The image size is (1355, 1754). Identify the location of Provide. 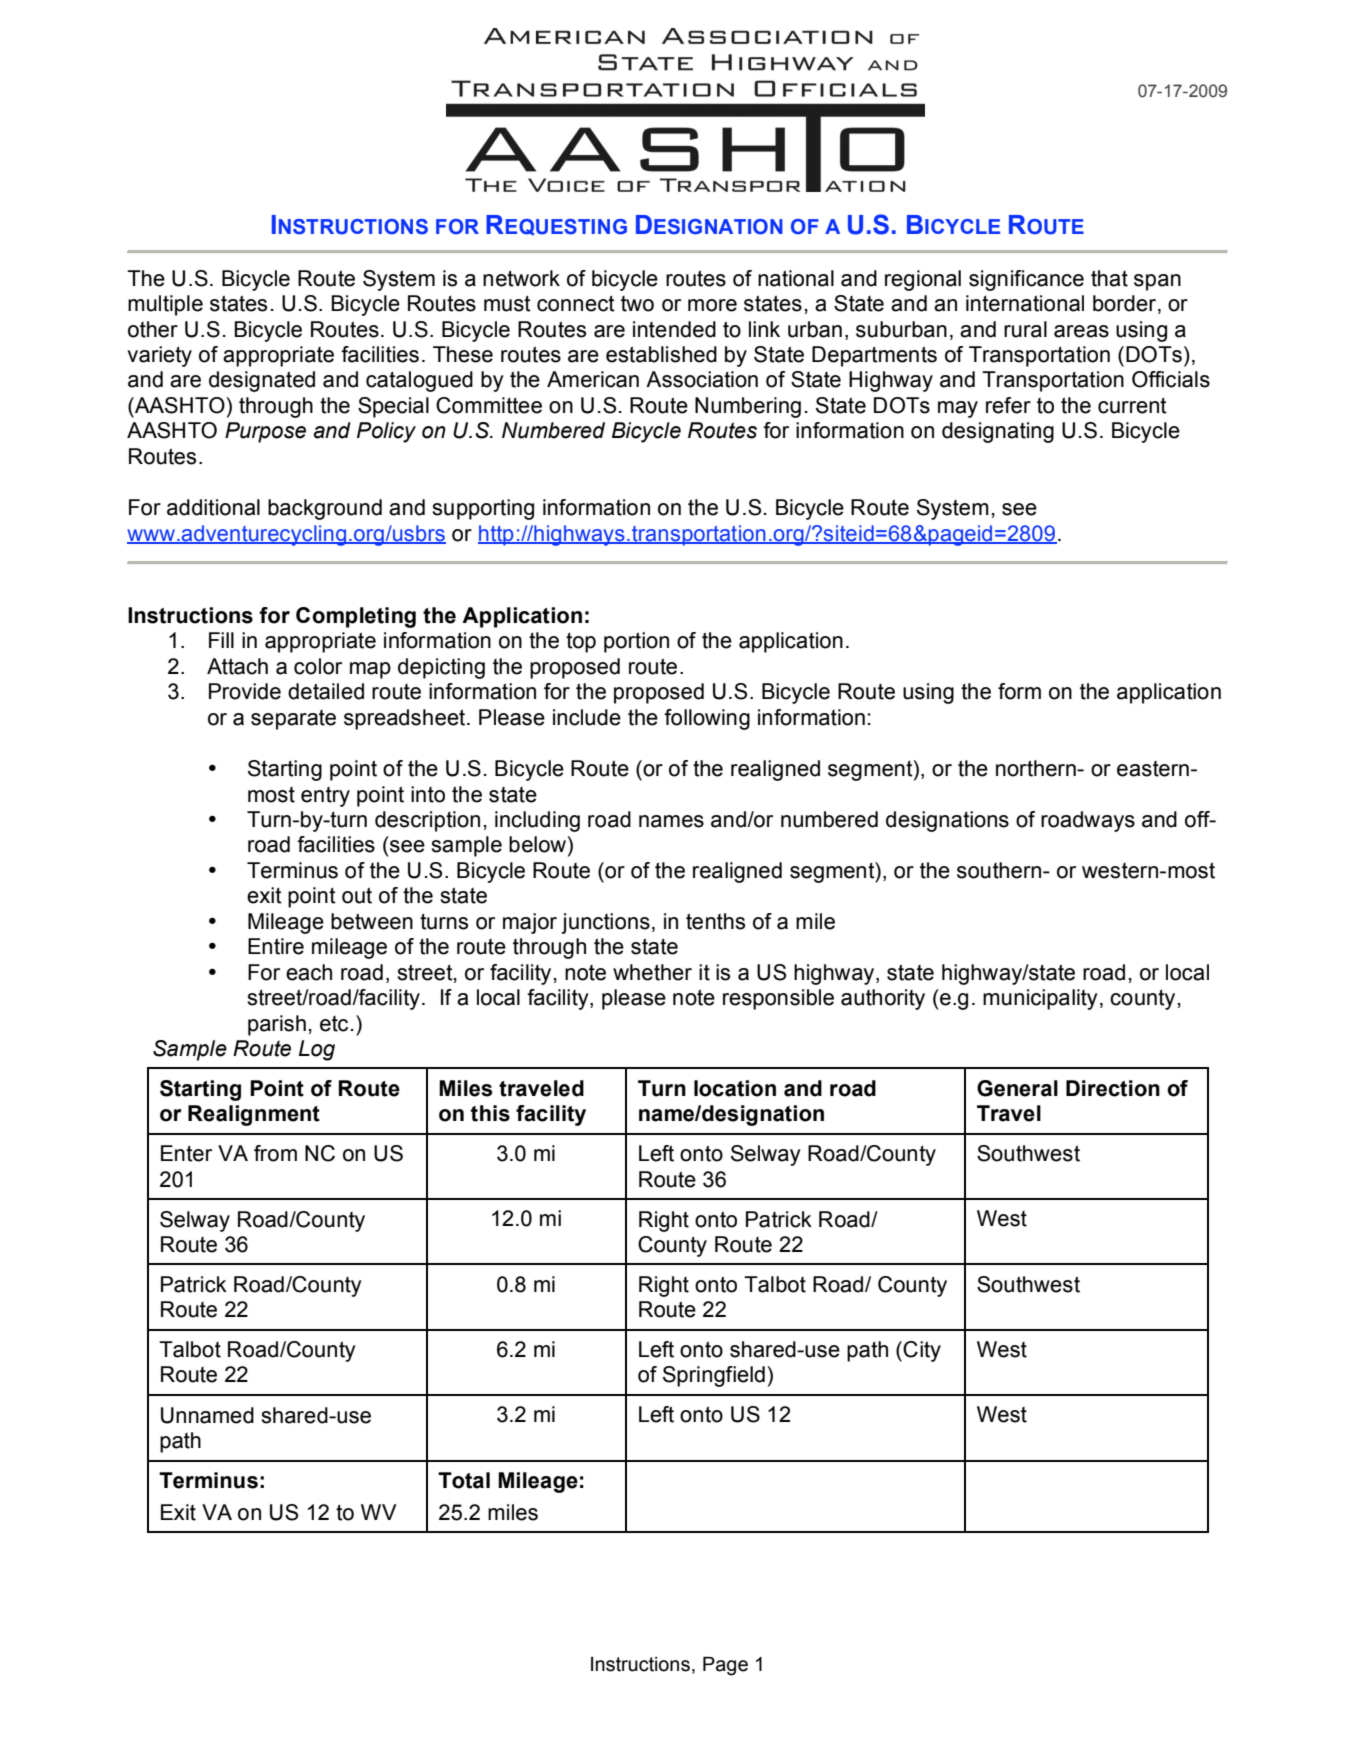
(245, 691).
